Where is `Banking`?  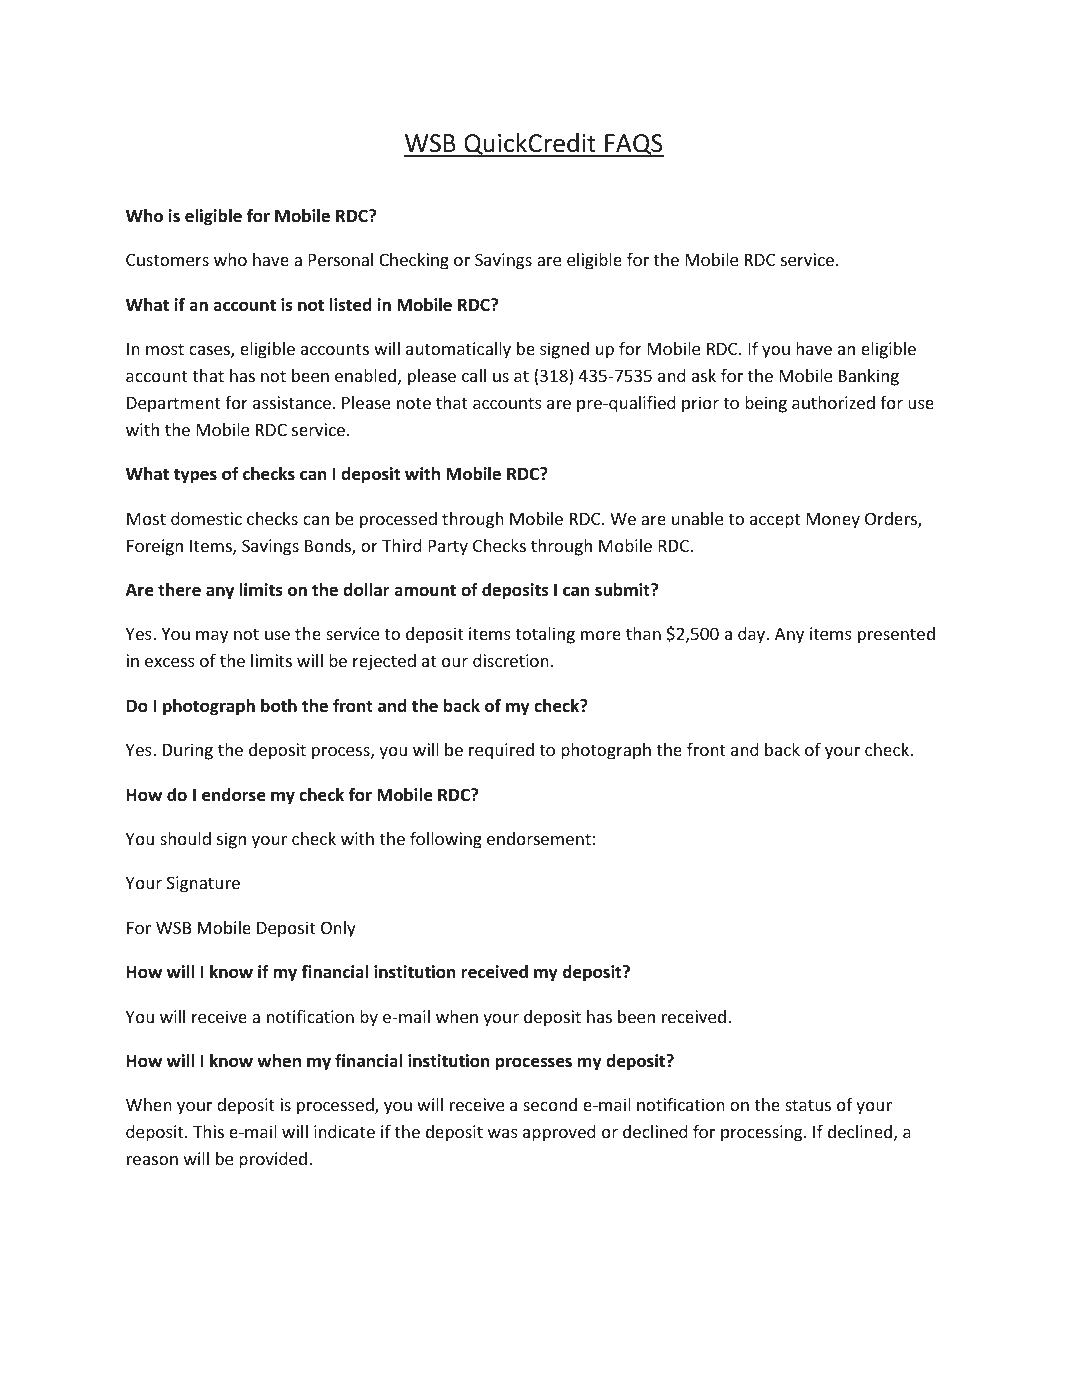 Banking is located at coordinates (869, 377).
